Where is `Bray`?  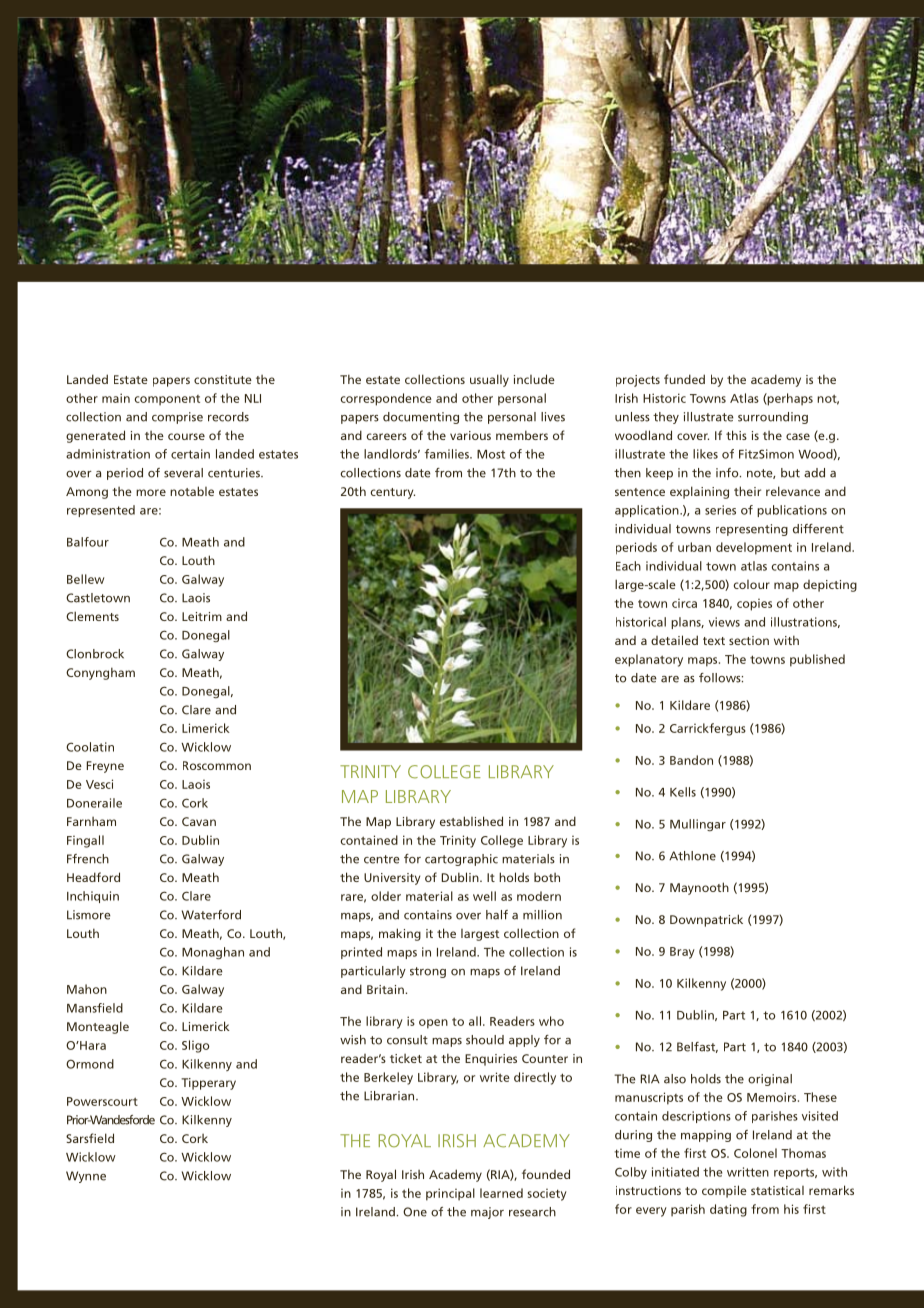
Bray is located at coordinates (682, 953).
